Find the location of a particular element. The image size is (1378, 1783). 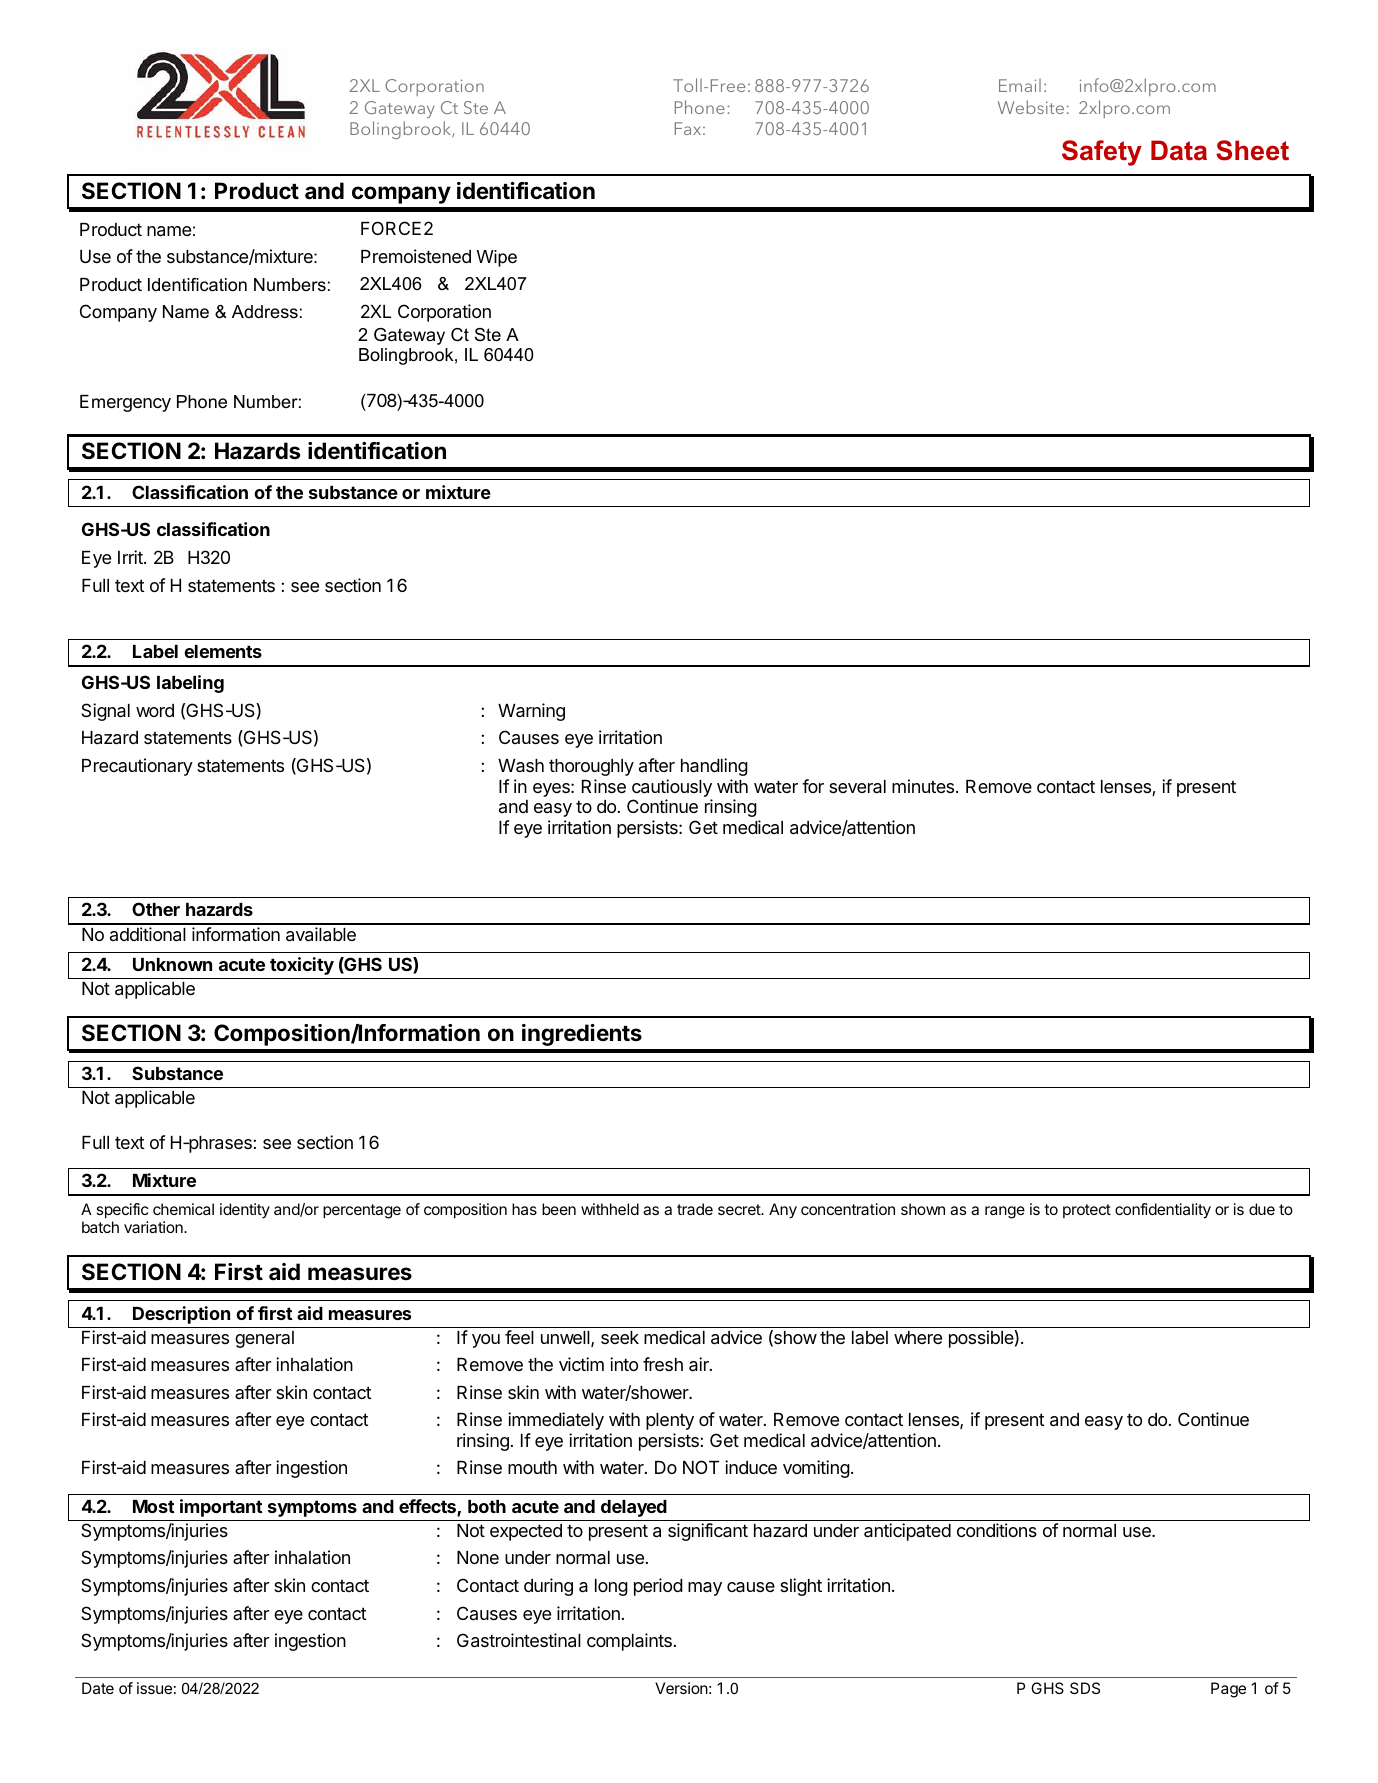

Emergency is located at coordinates (125, 403).
